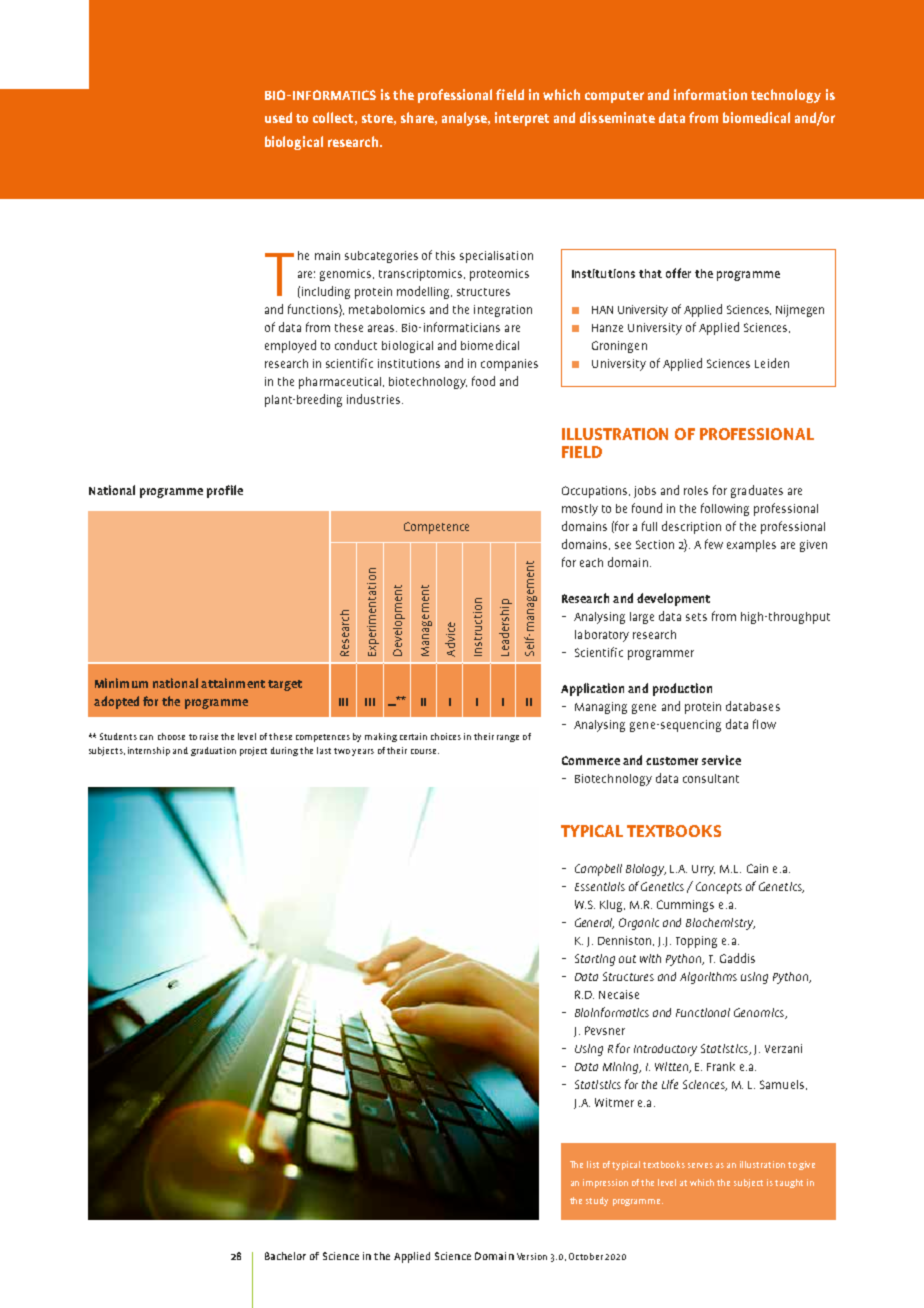  Describe the element at coordinates (278, 117) in the page. I see `used` at that location.
